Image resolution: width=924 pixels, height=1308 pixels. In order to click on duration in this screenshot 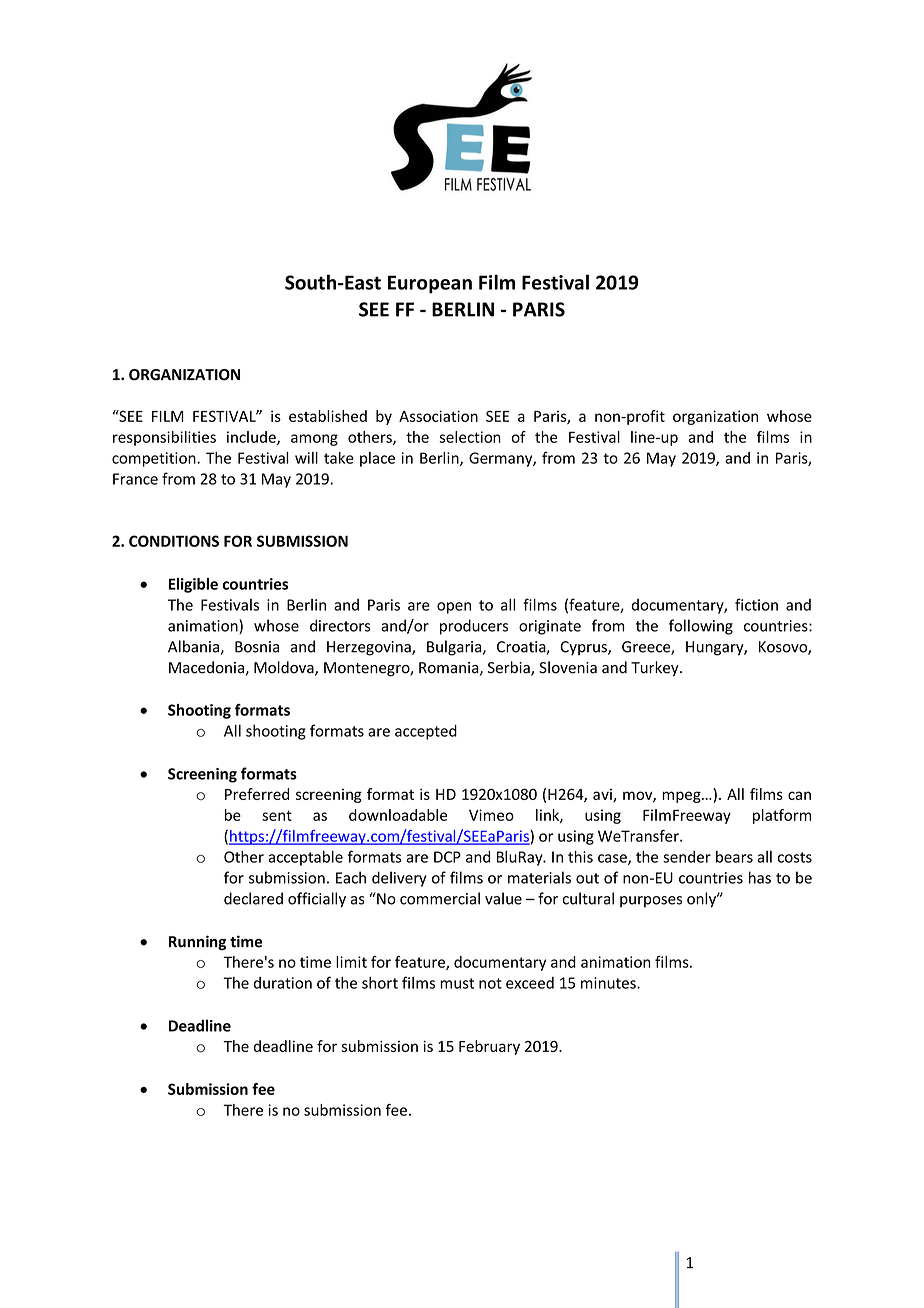, I will do `click(283, 983)`.
